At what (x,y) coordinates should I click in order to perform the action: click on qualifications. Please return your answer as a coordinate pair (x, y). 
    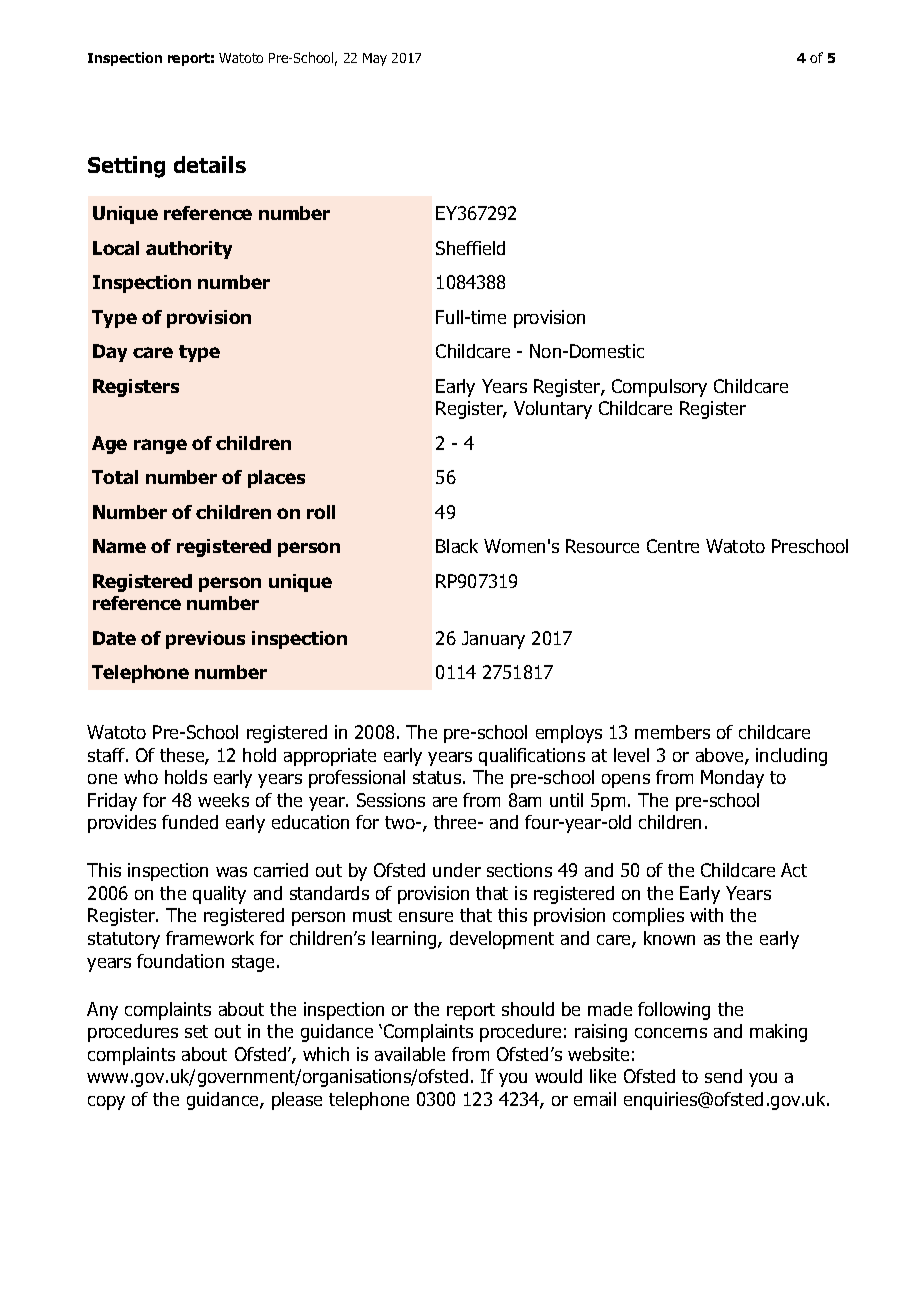
    Looking at the image, I should click on (532, 757).
